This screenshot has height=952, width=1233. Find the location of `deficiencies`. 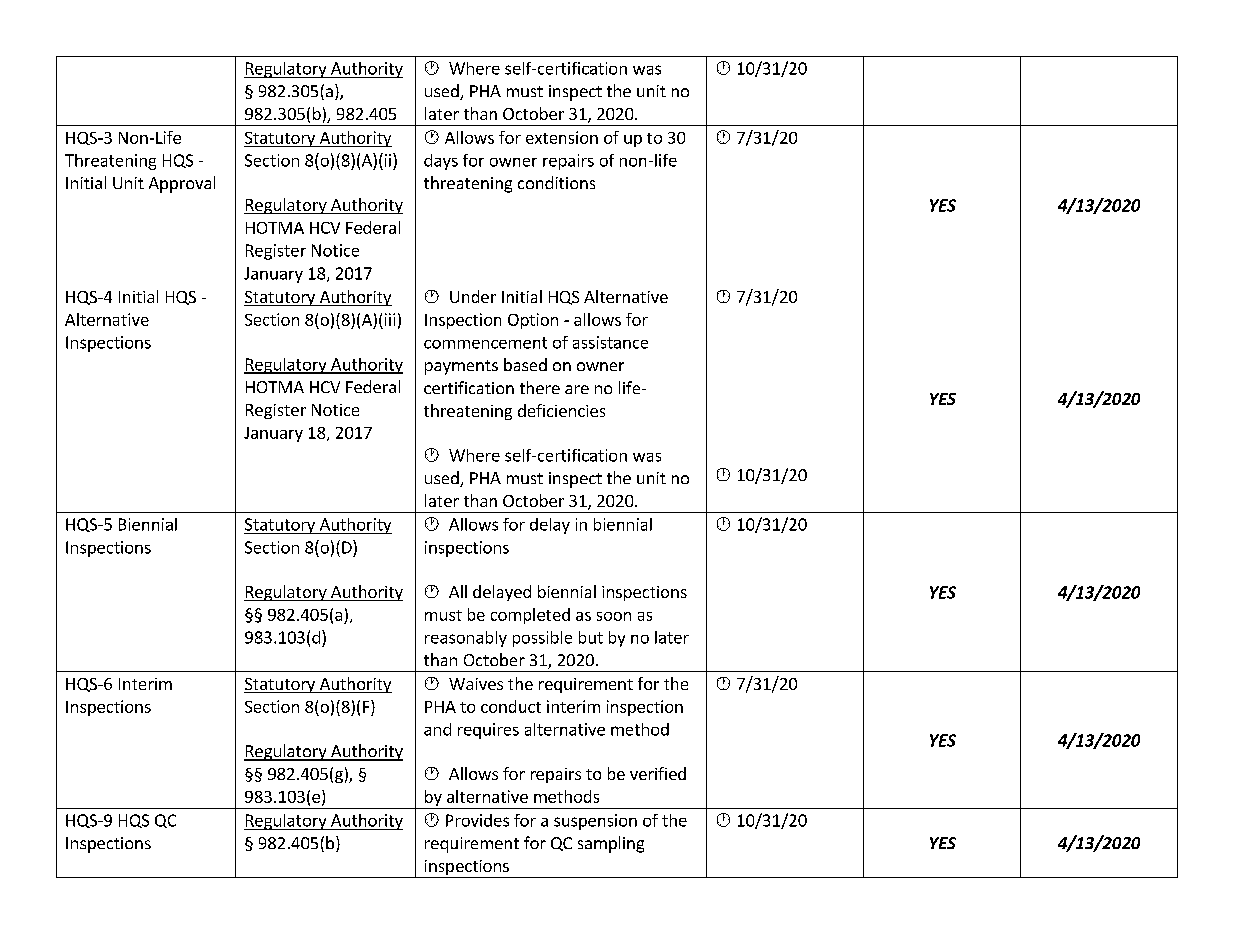

deficiencies is located at coordinates (561, 410).
